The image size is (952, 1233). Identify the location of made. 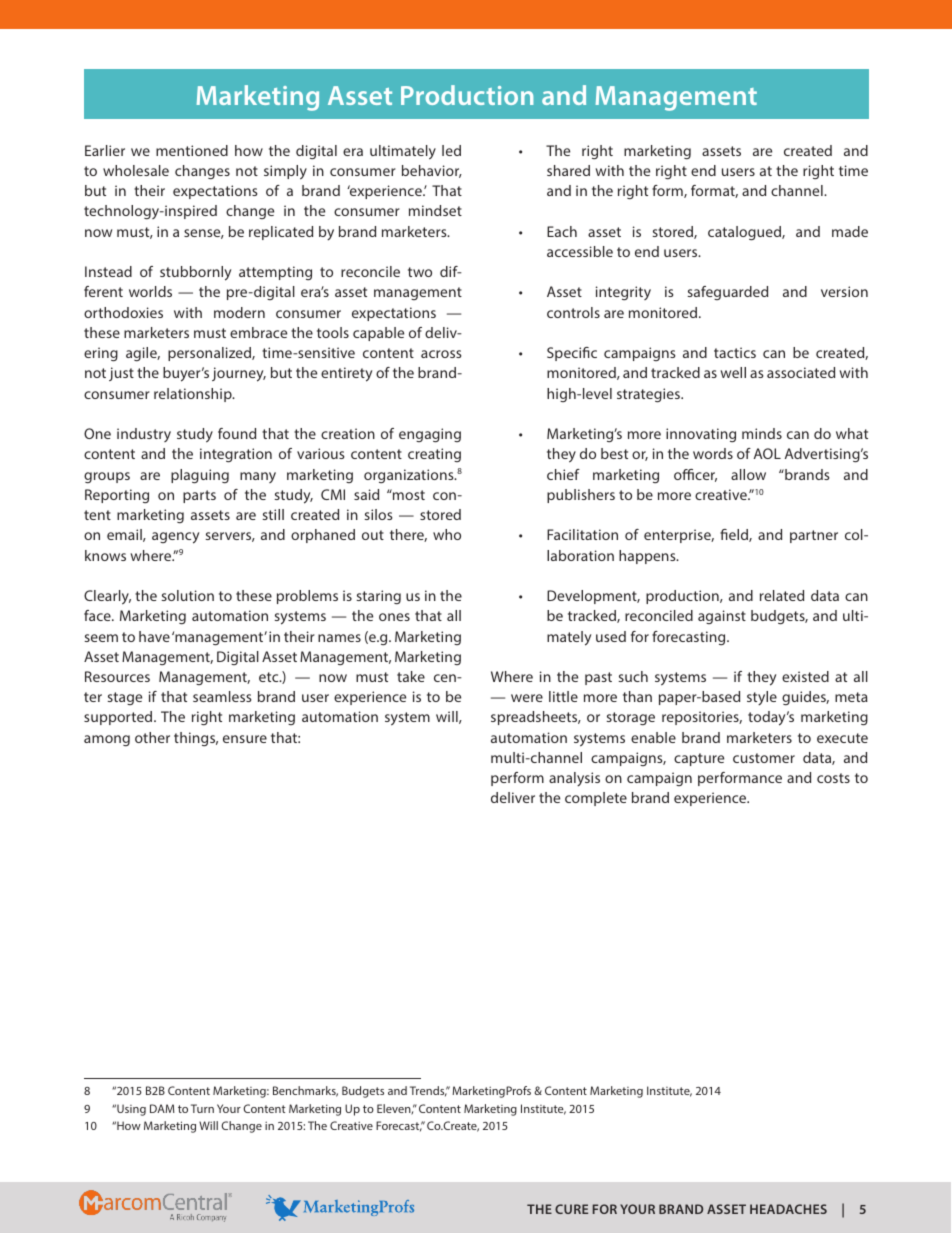
(850, 231).
